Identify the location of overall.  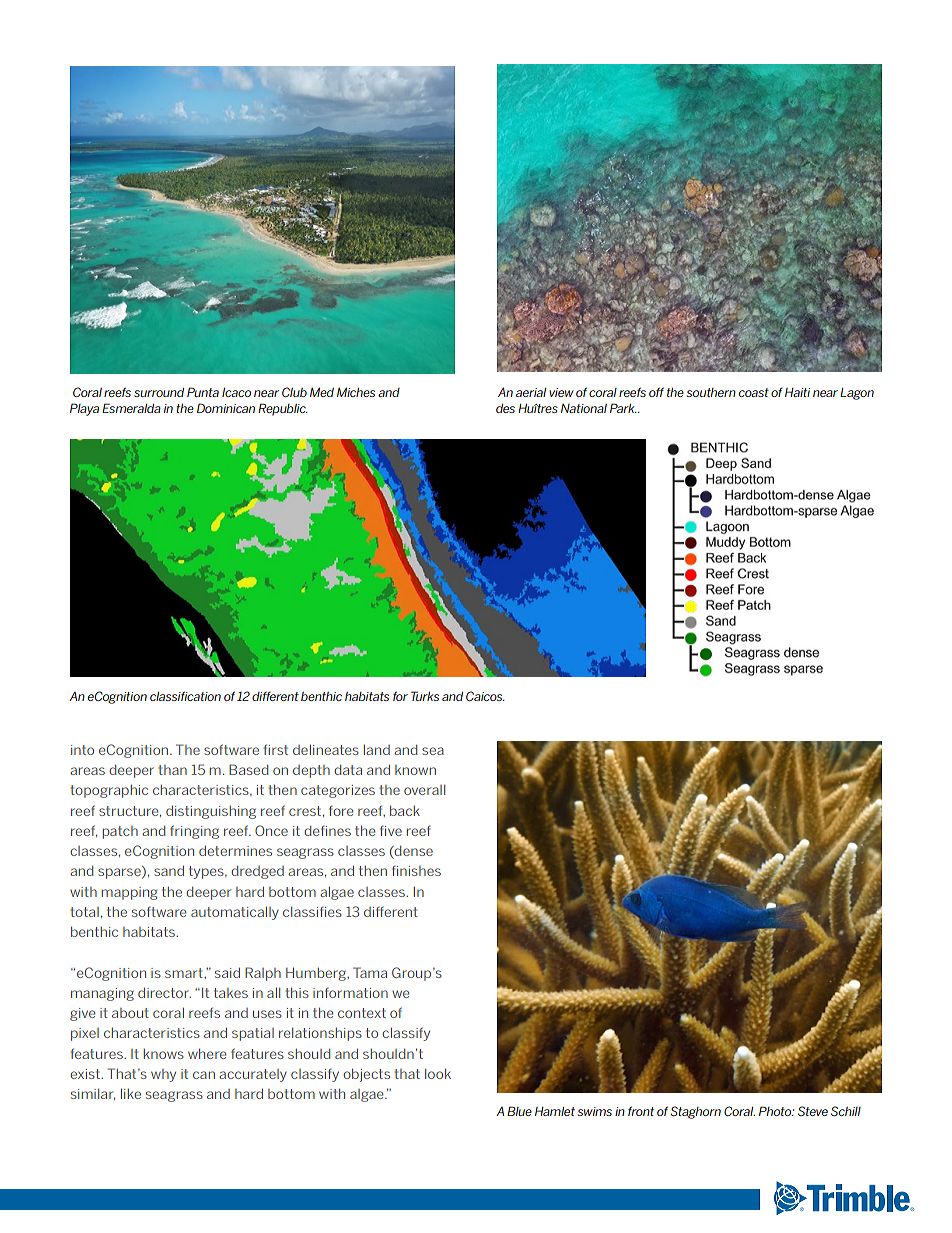
(424, 790).
